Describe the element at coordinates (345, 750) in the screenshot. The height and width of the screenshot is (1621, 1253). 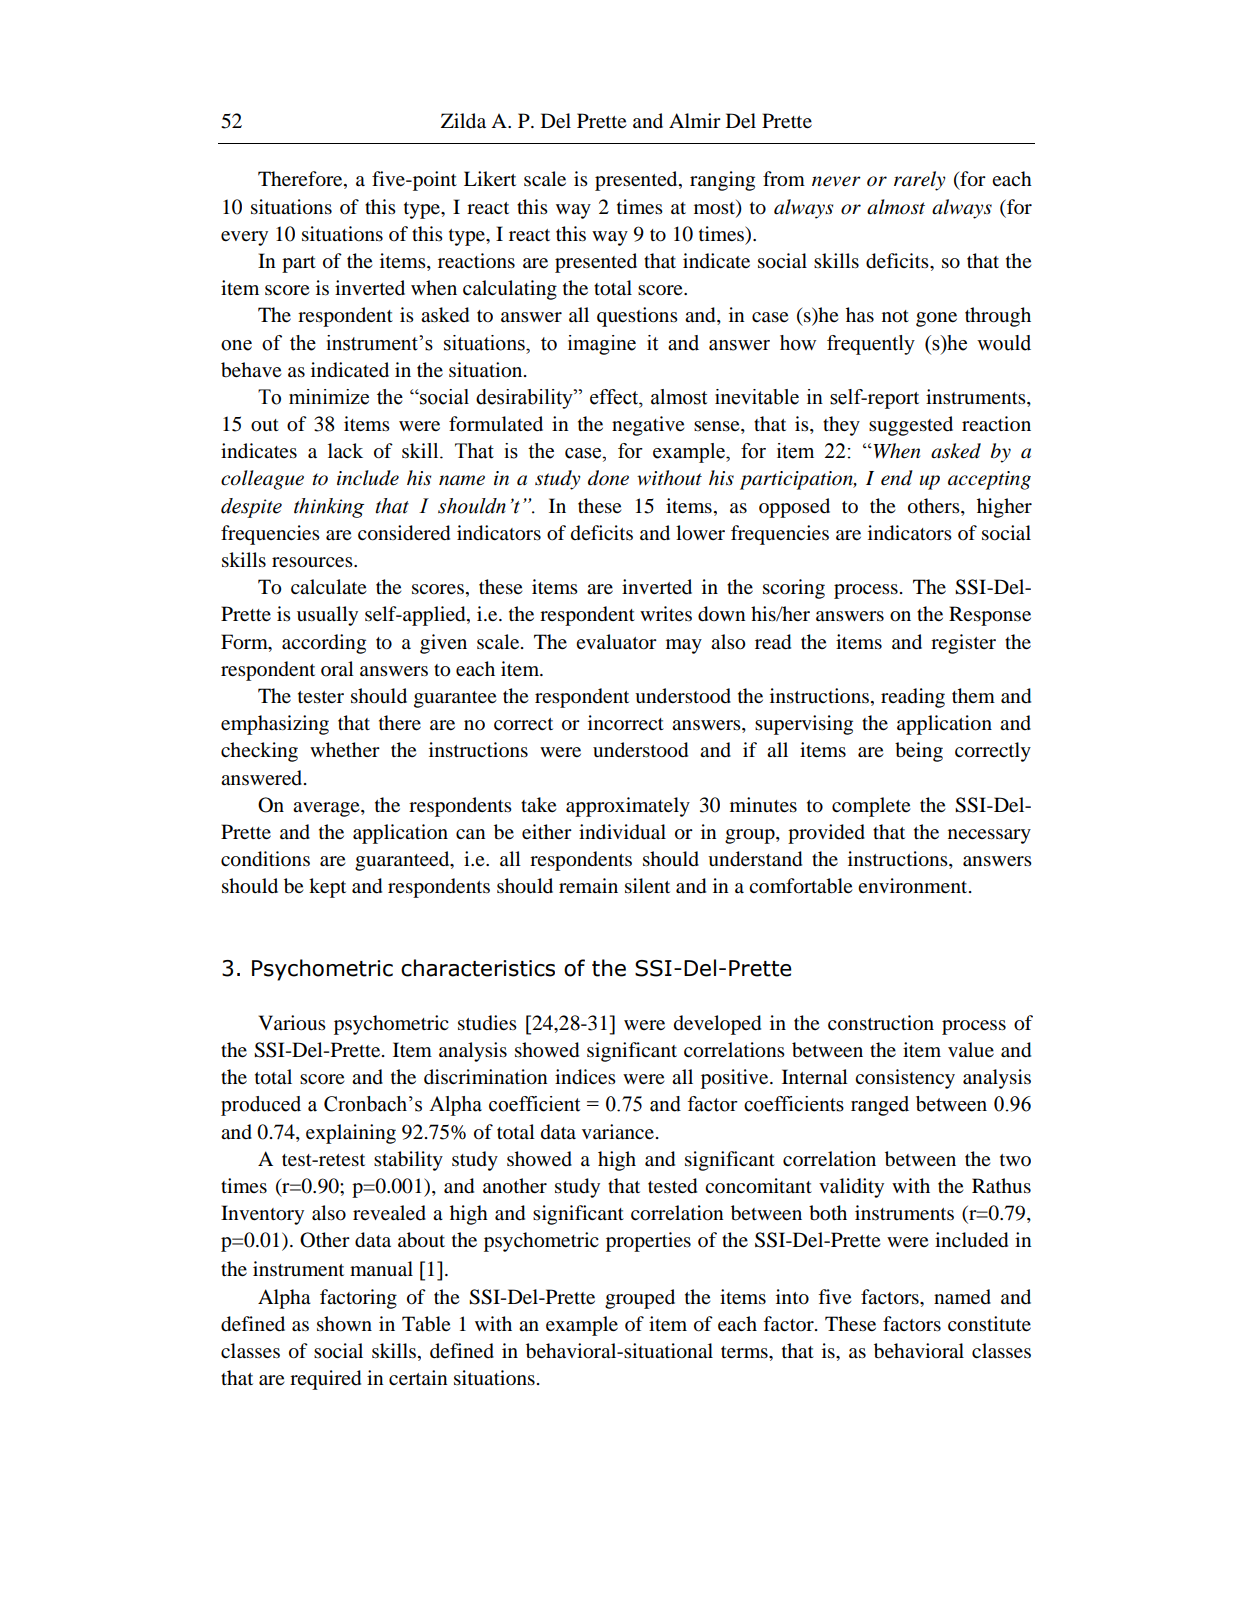
I see `whether` at that location.
